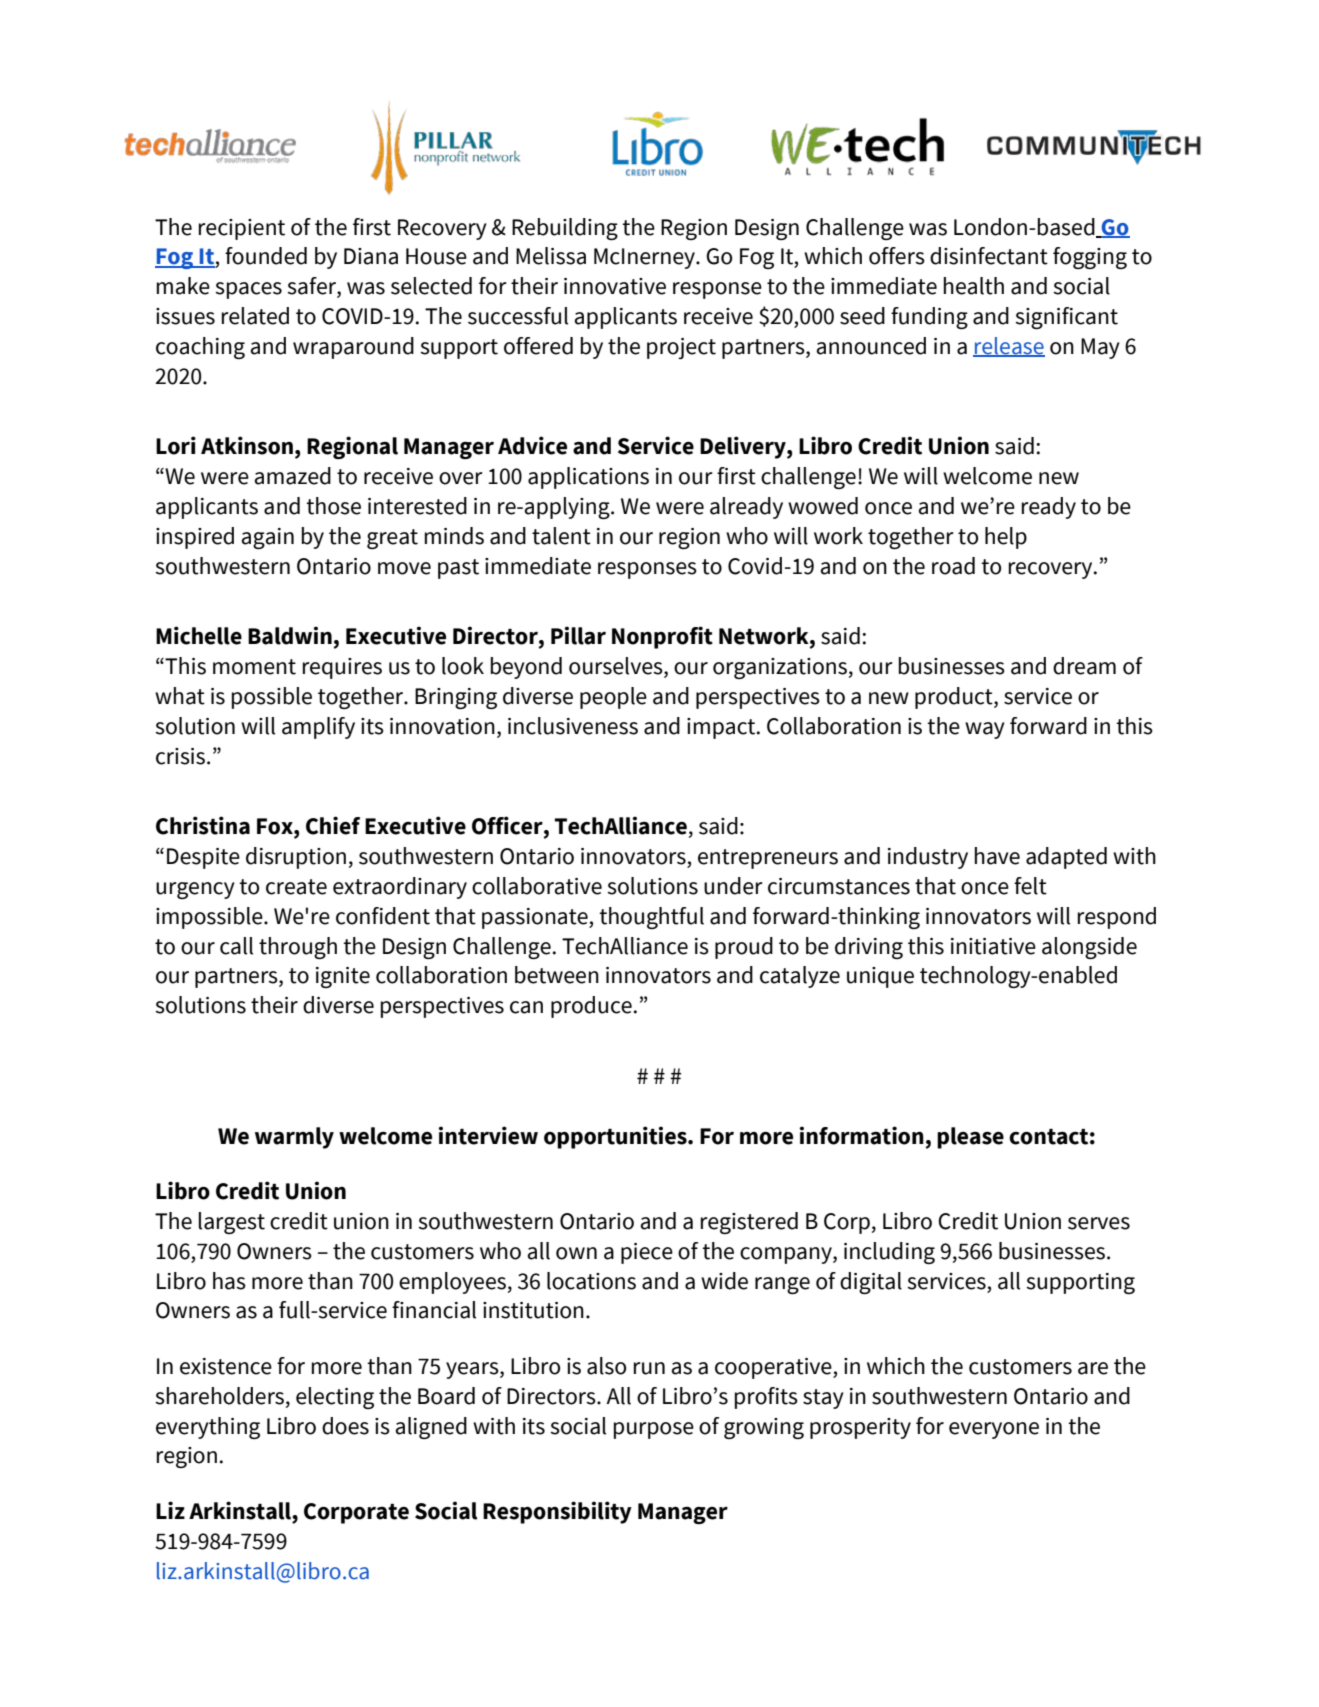 The image size is (1319, 1707). Describe the element at coordinates (296, 858) in the screenshot. I see `disruption` at that location.
